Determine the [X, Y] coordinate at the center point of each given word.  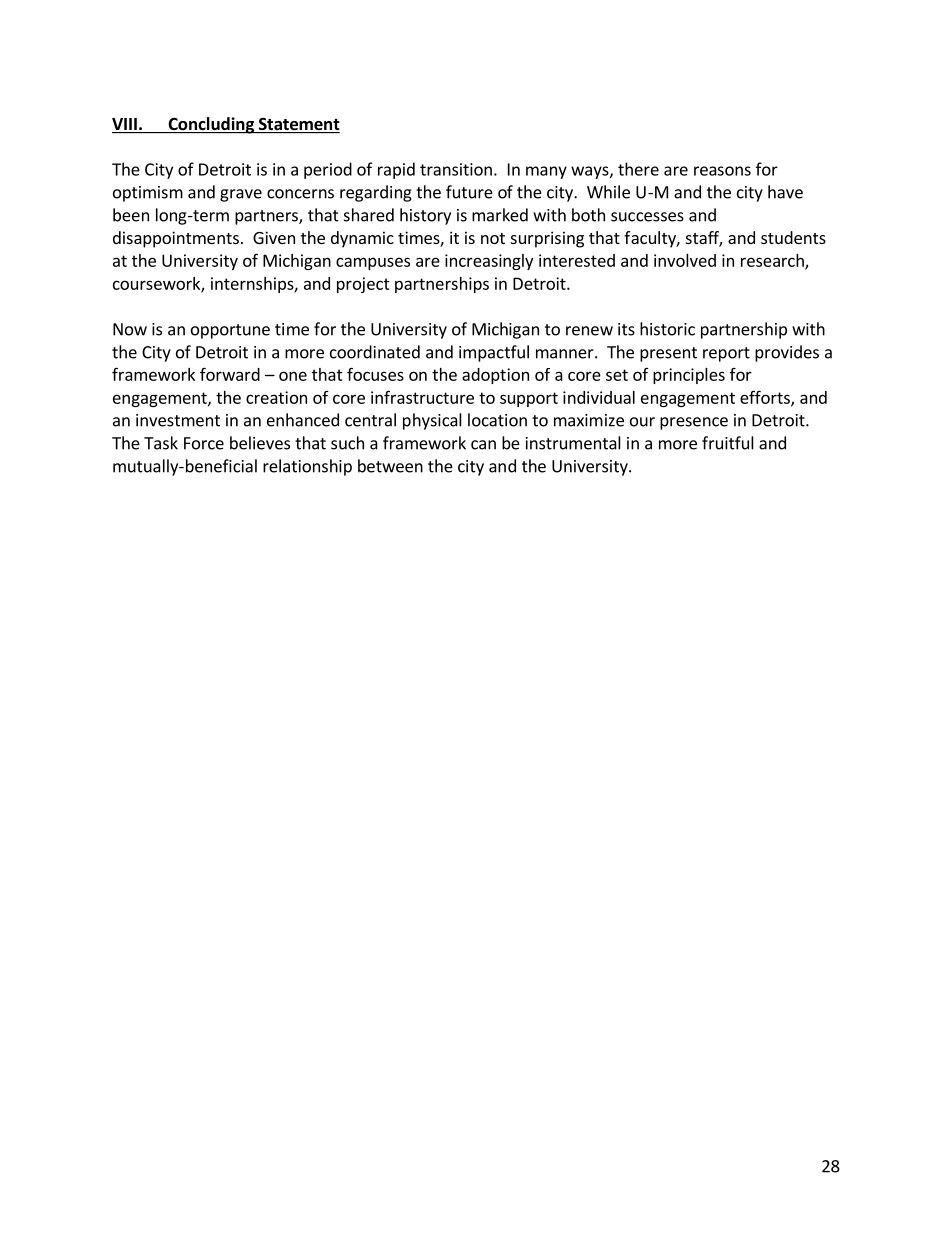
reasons [722, 171]
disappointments [176, 239]
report [726, 354]
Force [204, 443]
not [493, 238]
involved [685, 260]
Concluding [211, 125]
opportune [230, 331]
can [483, 445]
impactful [494, 353]
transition [456, 169]
